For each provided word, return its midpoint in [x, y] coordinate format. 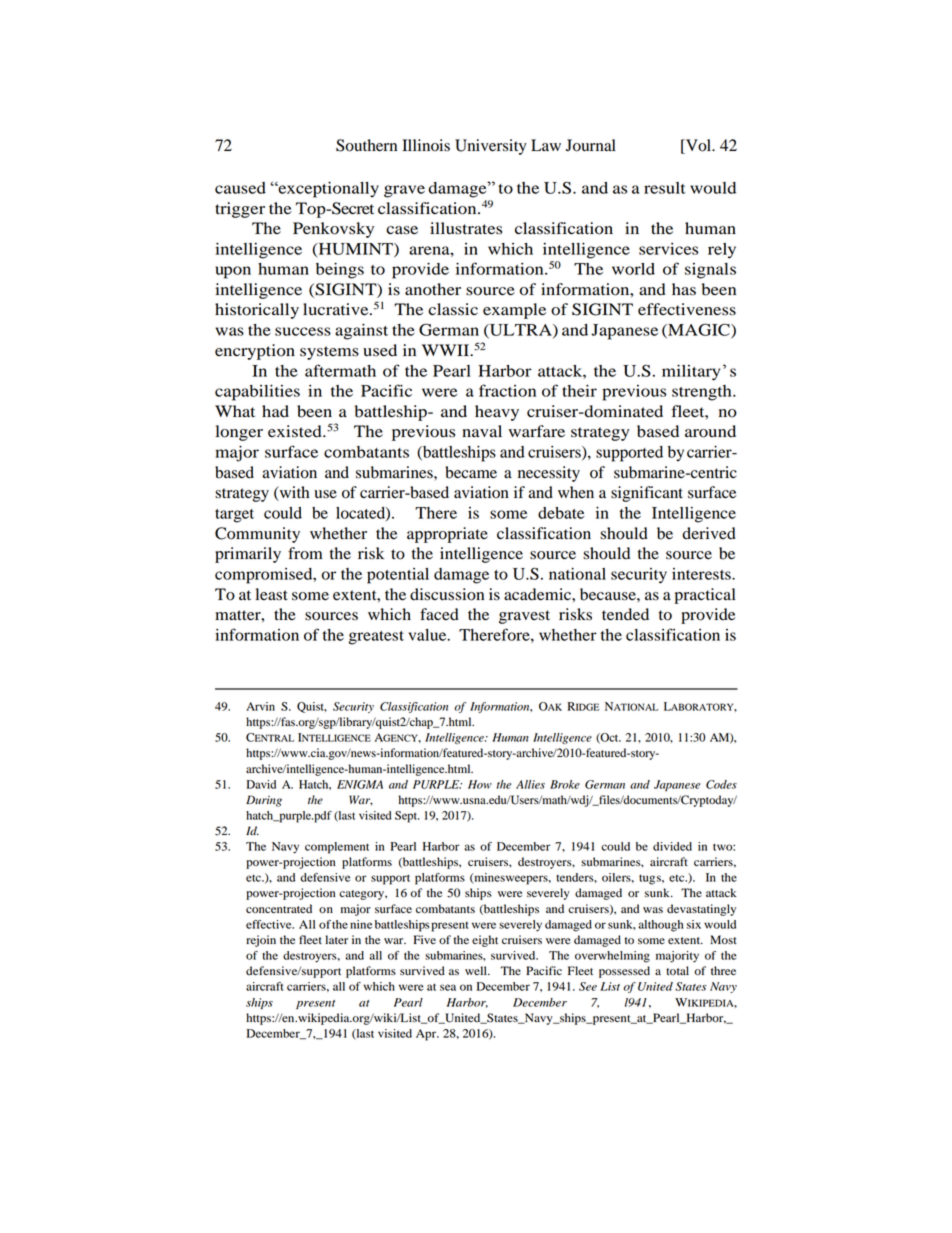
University [491, 147]
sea [448, 987]
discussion [447, 594]
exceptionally [327, 189]
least [271, 594]
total [677, 970]
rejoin [261, 941]
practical [705, 596]
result [665, 188]
